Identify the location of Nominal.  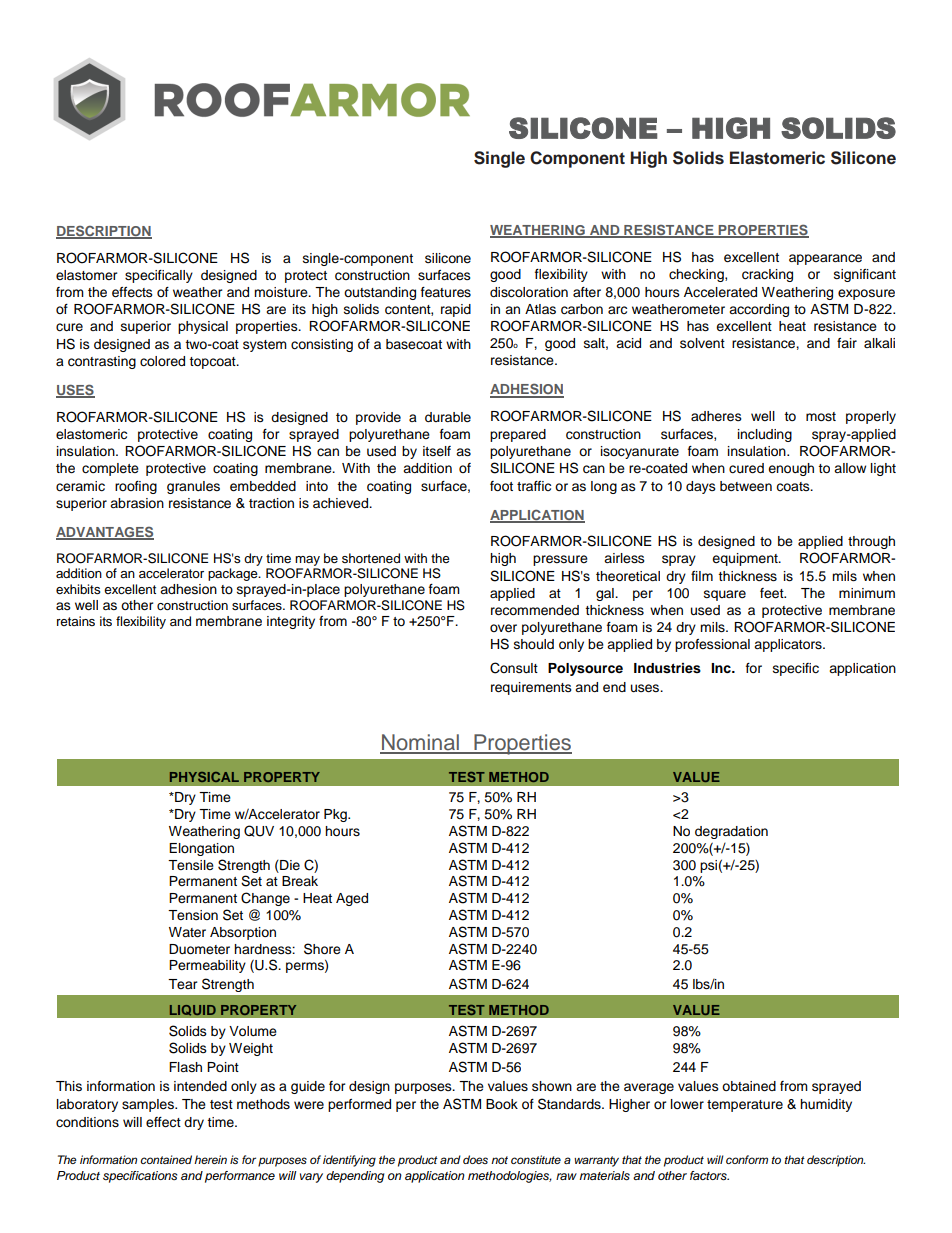
(420, 743).
